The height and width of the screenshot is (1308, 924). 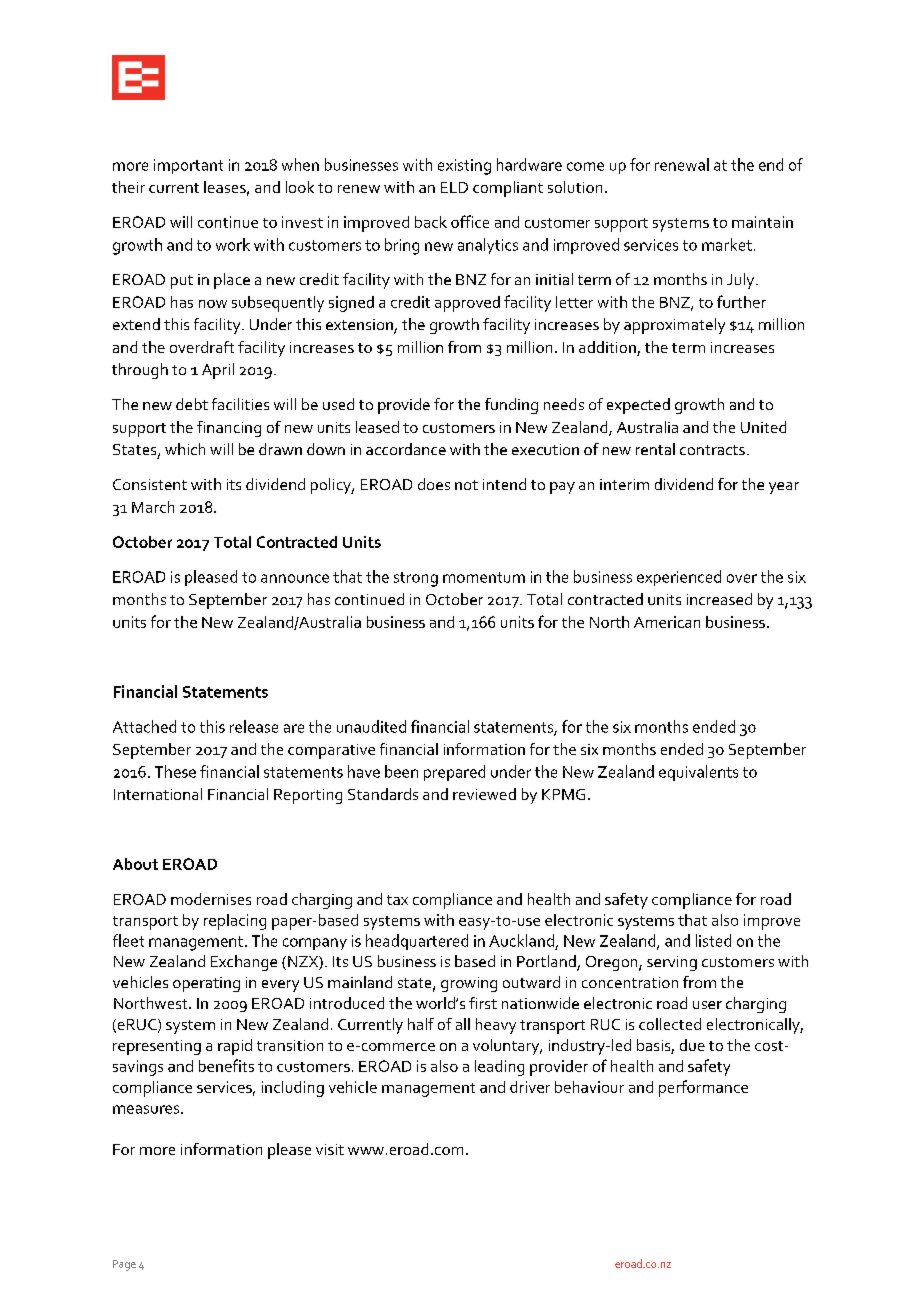 I want to click on contracts, so click(x=712, y=450).
